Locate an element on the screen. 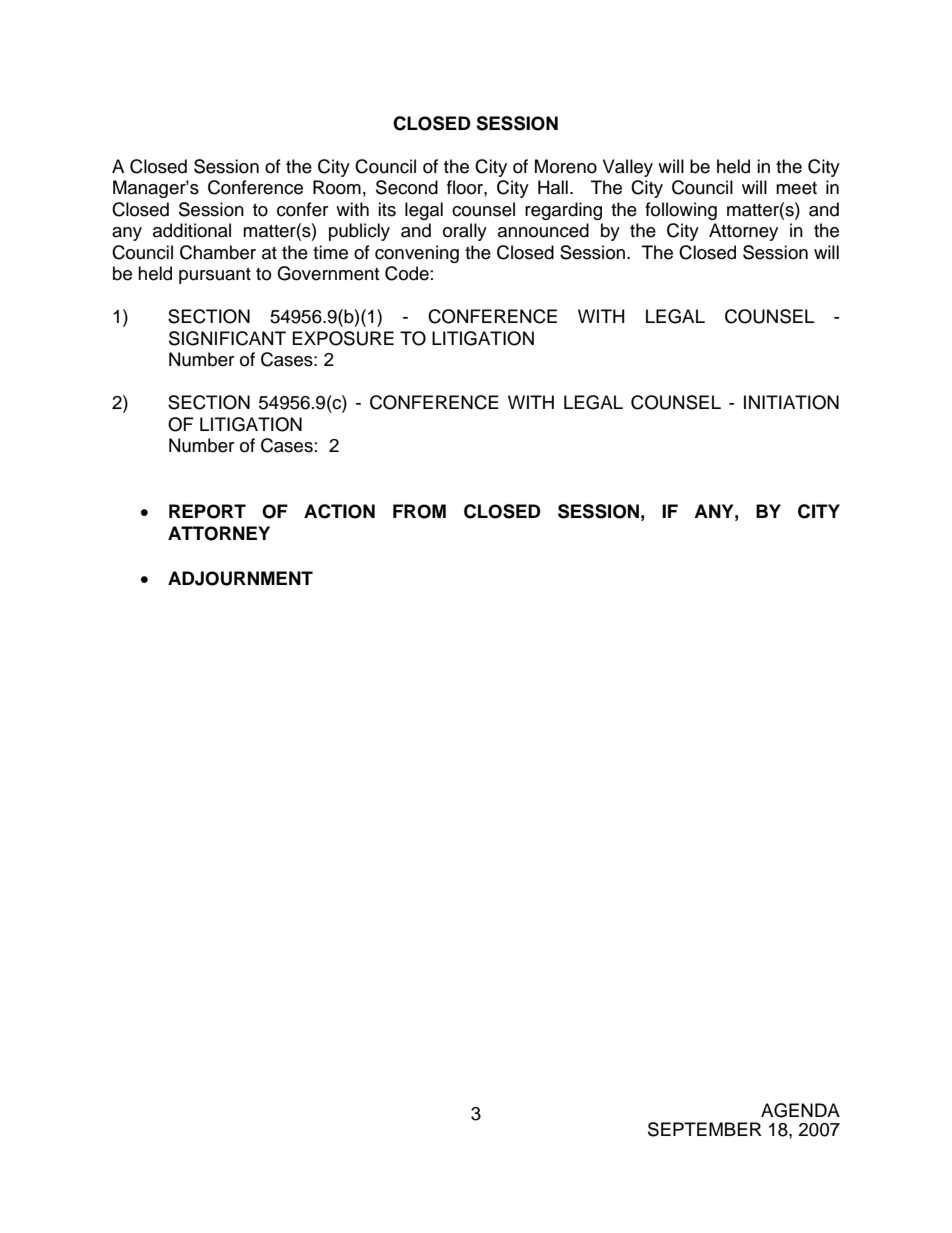  INITIATION is located at coordinates (791, 402).
